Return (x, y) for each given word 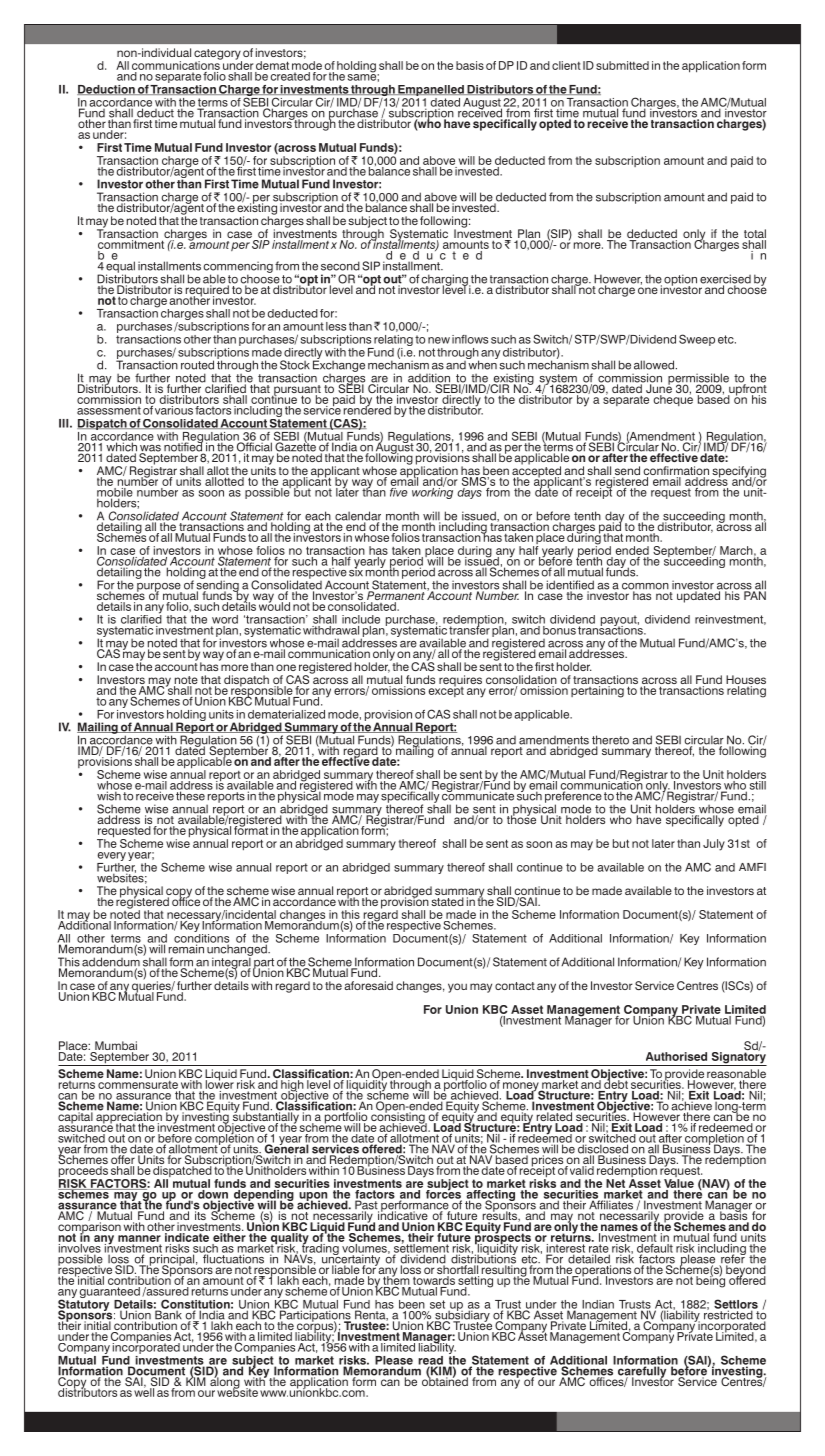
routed (197, 365)
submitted (622, 65)
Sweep (697, 340)
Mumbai (115, 1047)
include (361, 619)
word (225, 619)
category (218, 55)
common (645, 587)
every (111, 858)
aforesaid (368, 985)
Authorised (676, 1056)
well (144, 1391)
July (714, 845)
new (439, 340)
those (522, 818)
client (566, 65)
